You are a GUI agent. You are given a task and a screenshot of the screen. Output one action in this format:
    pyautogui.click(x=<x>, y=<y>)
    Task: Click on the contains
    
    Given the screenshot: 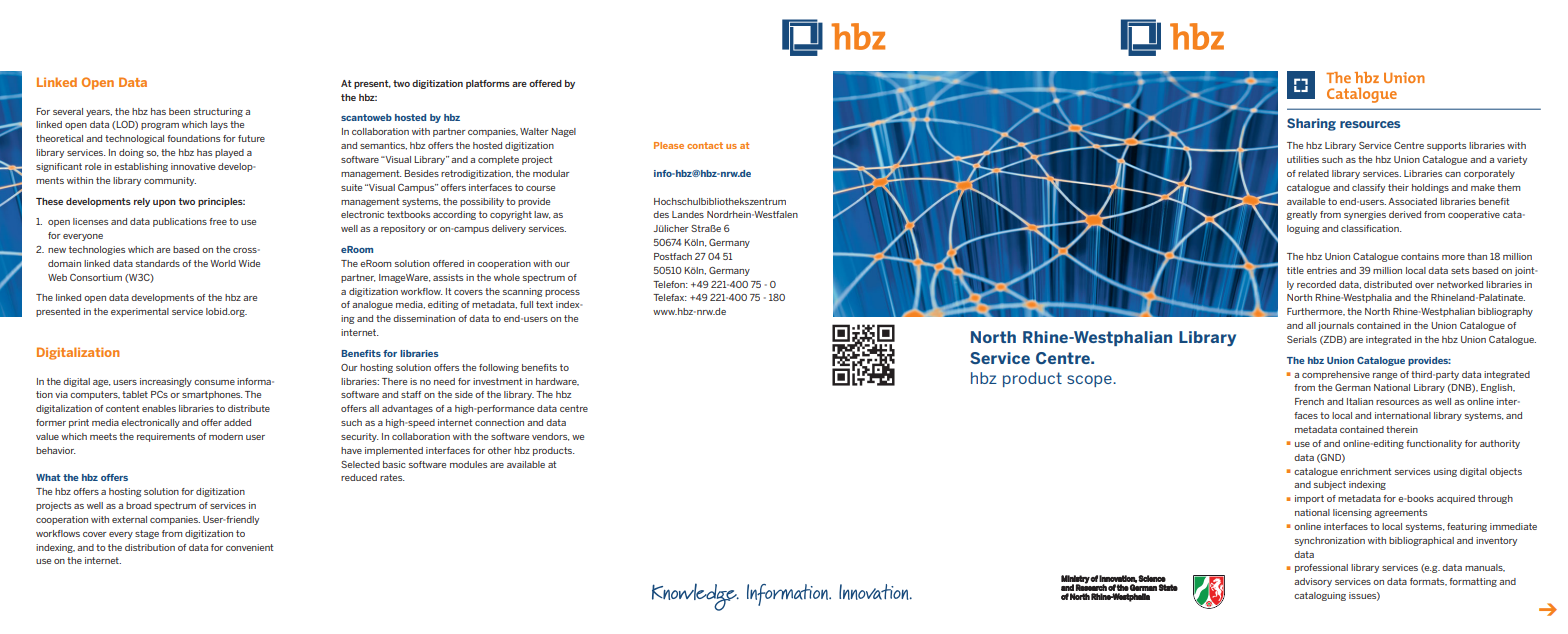 What is the action you would take?
    pyautogui.click(x=1420, y=256)
